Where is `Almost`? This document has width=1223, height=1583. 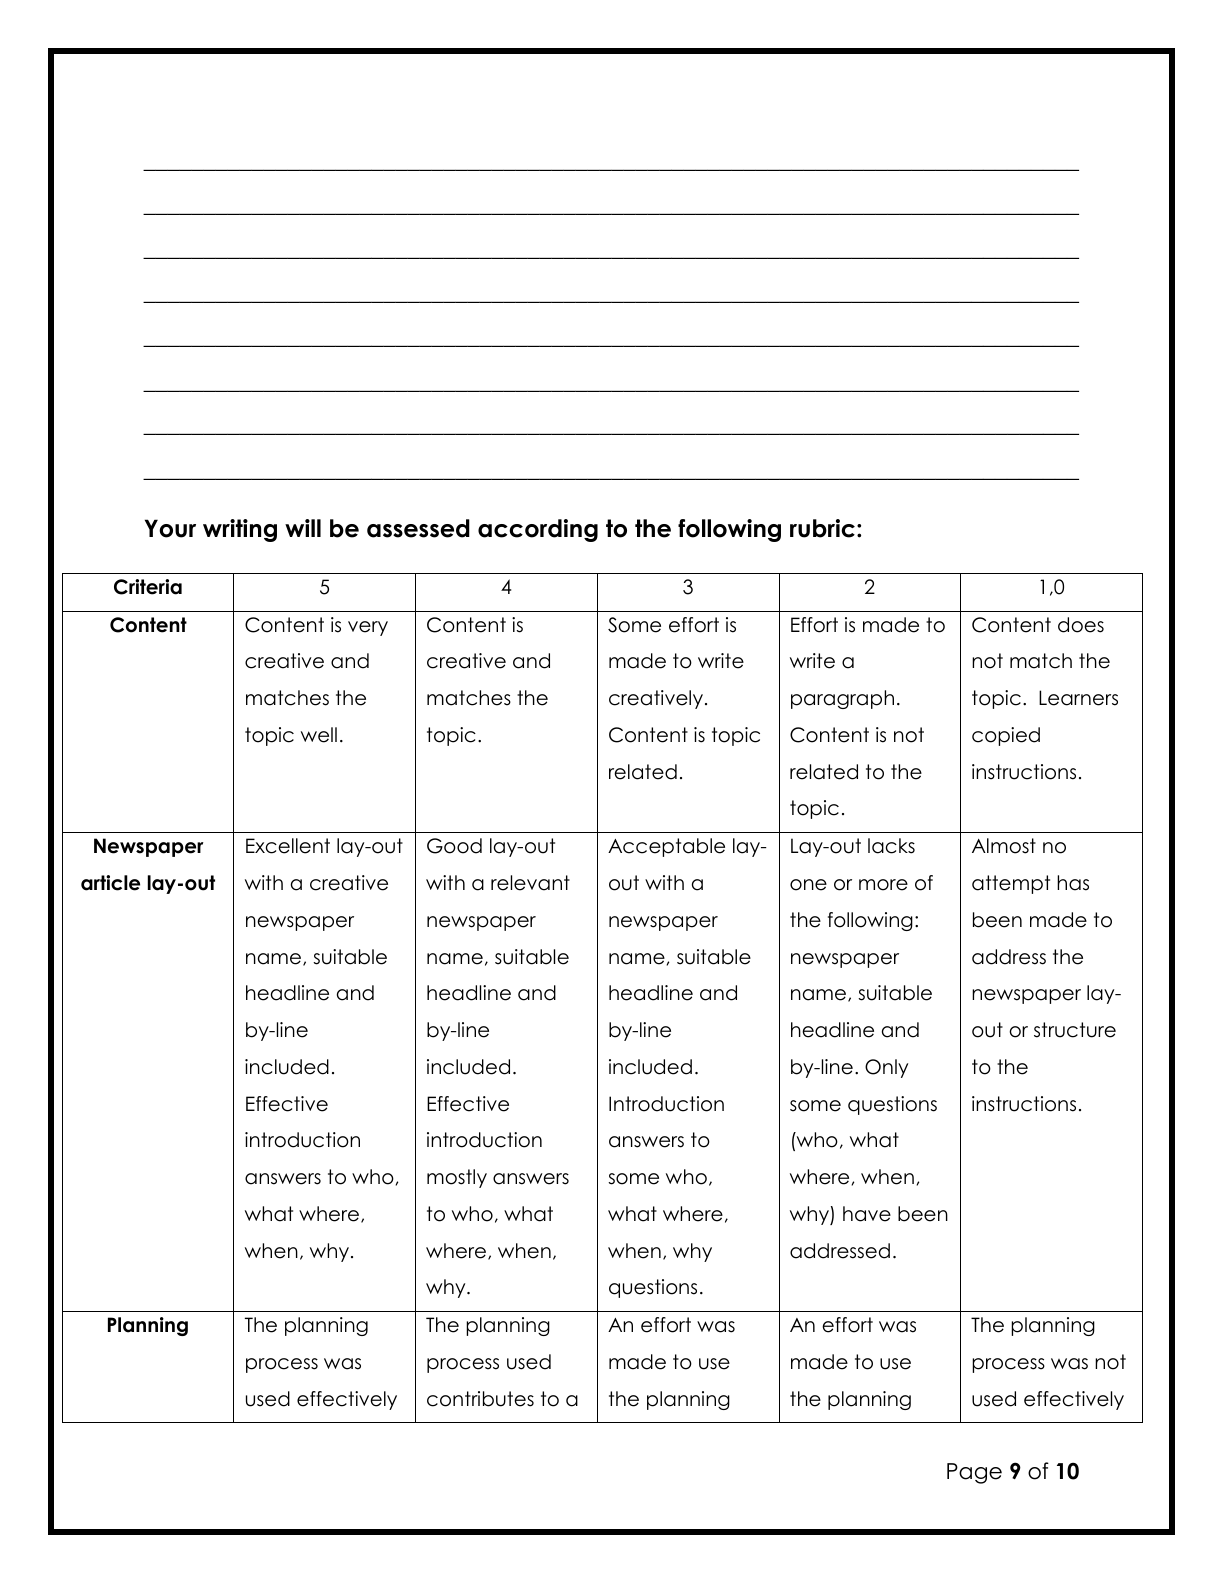 Almost is located at coordinates (1004, 846).
